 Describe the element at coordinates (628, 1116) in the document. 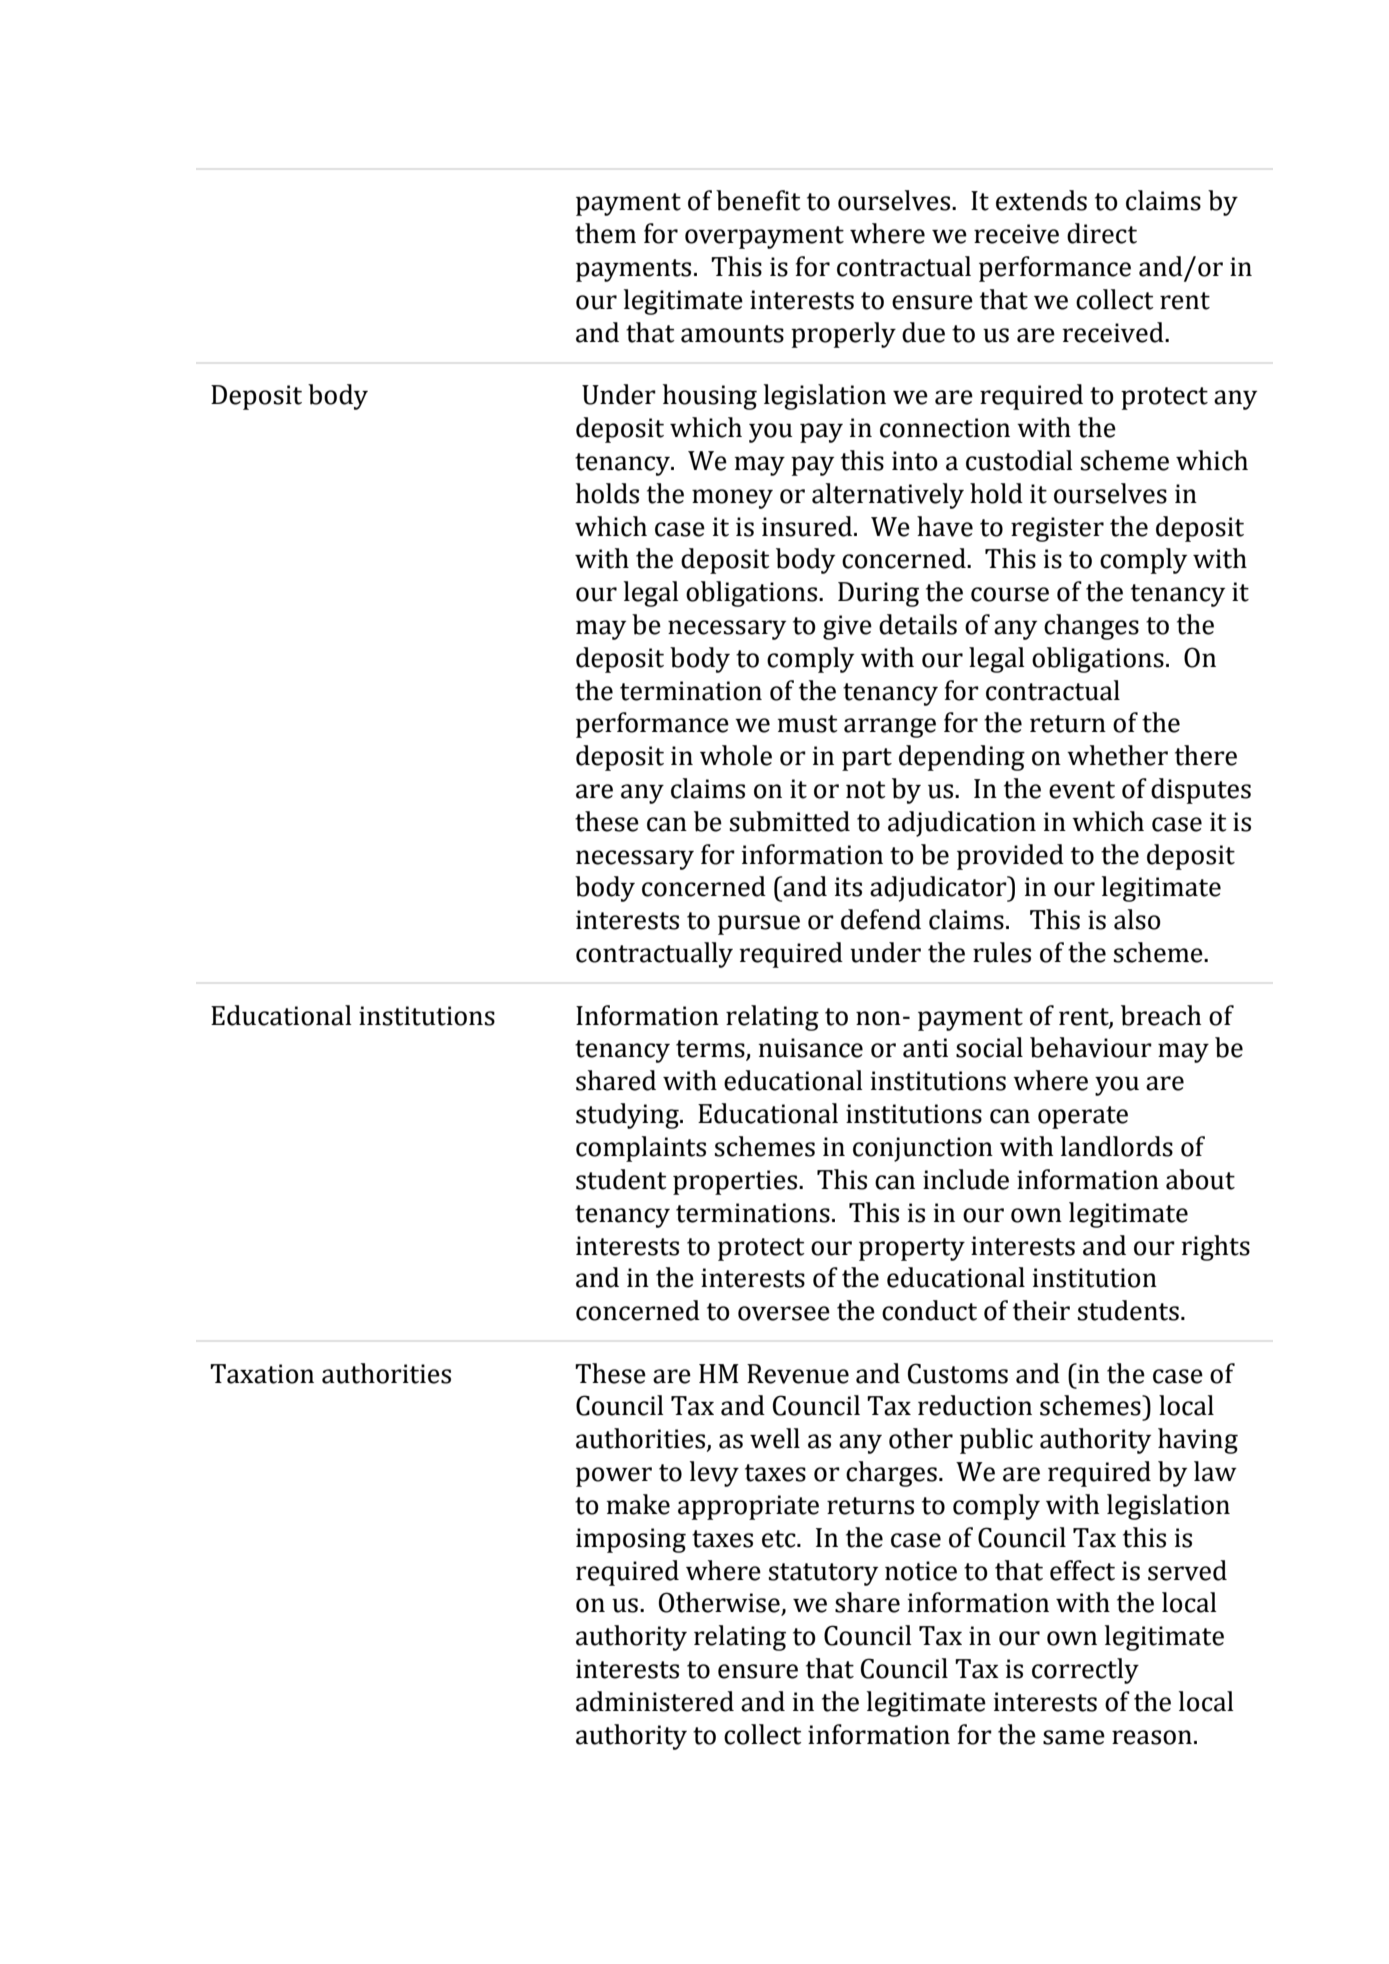

I see `studying` at that location.
